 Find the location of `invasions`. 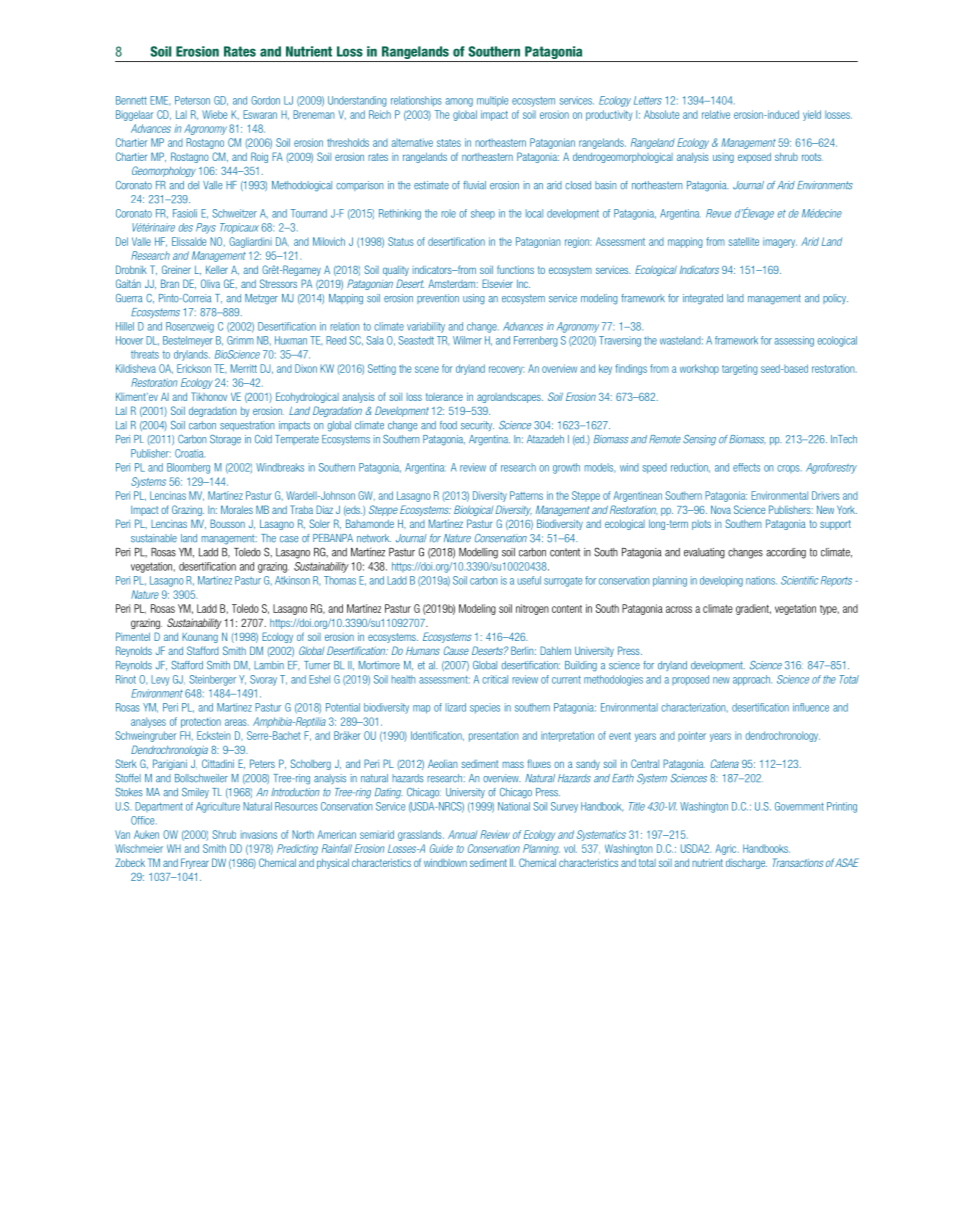

invasions is located at coordinates (259, 834).
